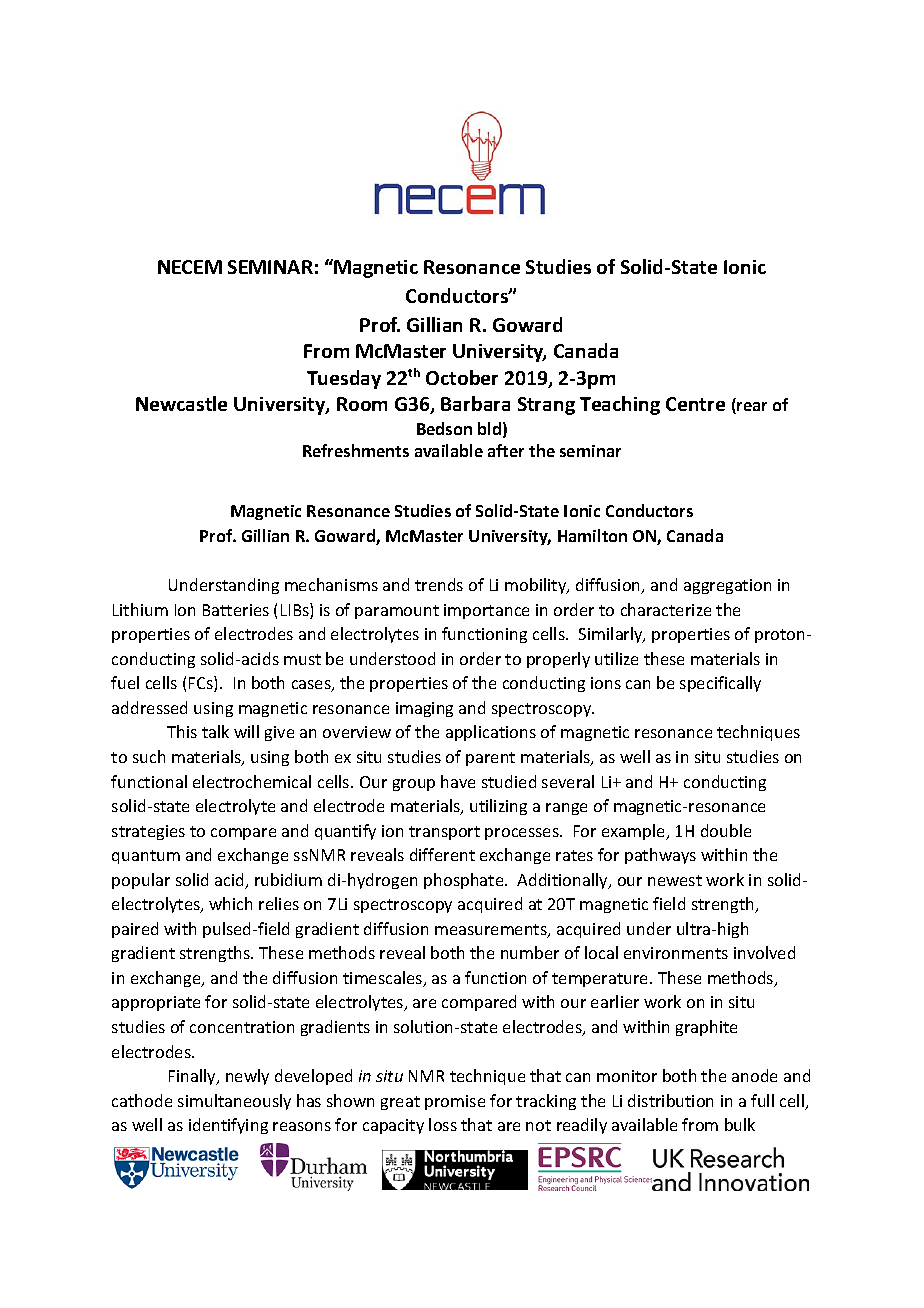 The width and height of the page is (924, 1308). I want to click on Newcastle, so click(181, 403).
